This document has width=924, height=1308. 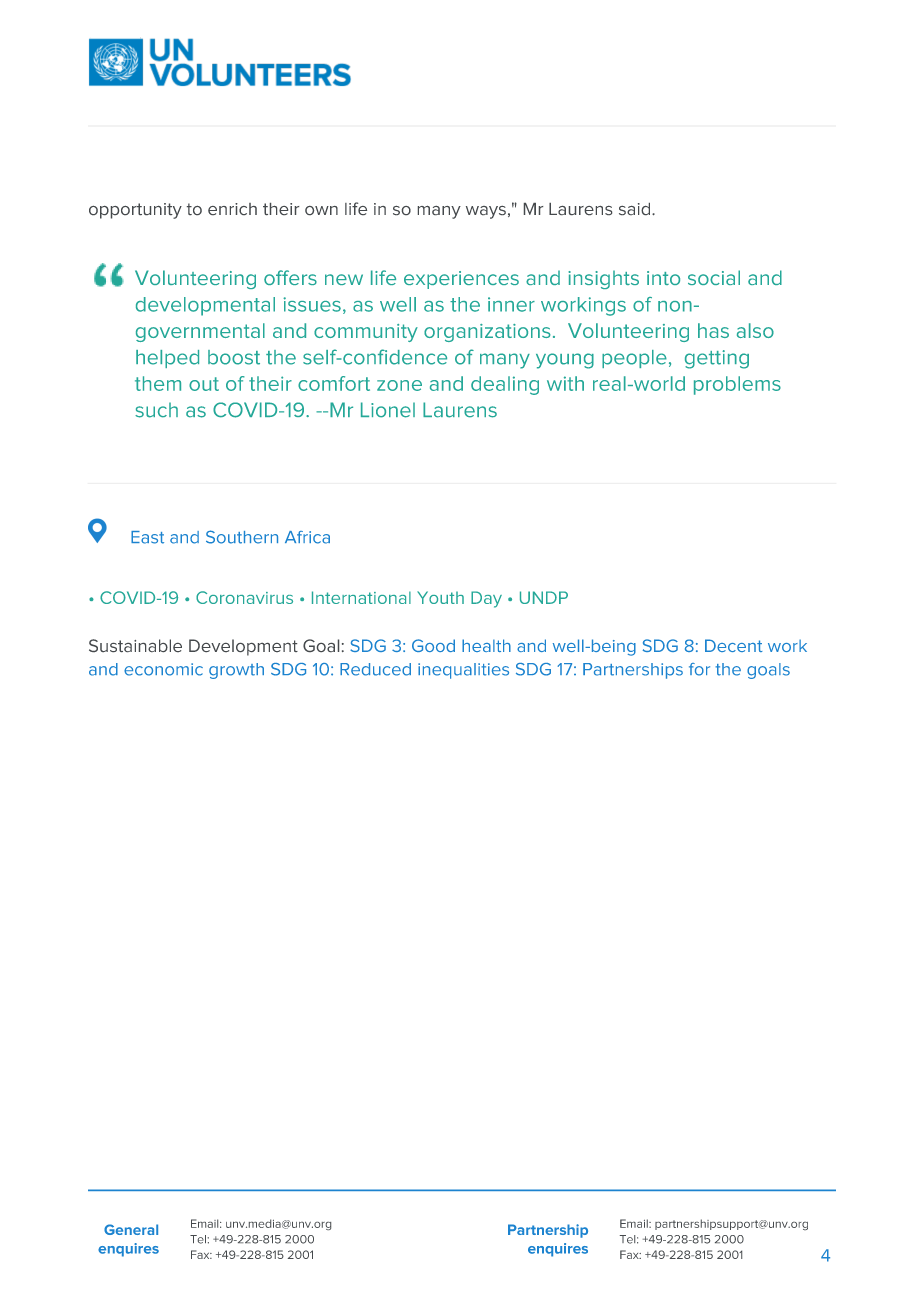 What do you see at coordinates (163, 669) in the document?
I see `economic` at bounding box center [163, 669].
